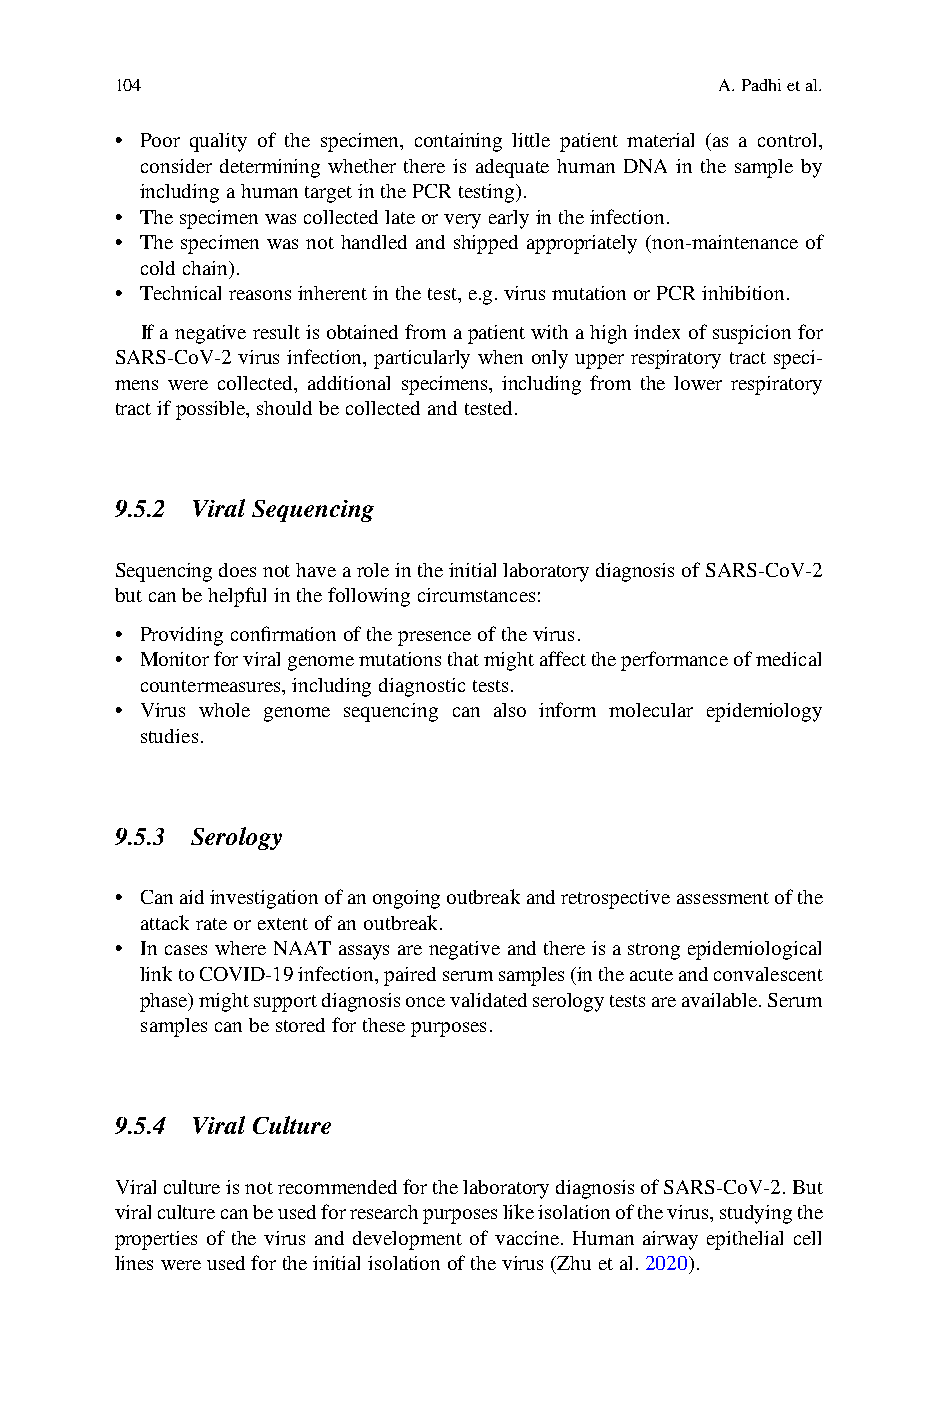 The width and height of the document is (938, 1422). Describe the element at coordinates (218, 142) in the document. I see `quality` at that location.
